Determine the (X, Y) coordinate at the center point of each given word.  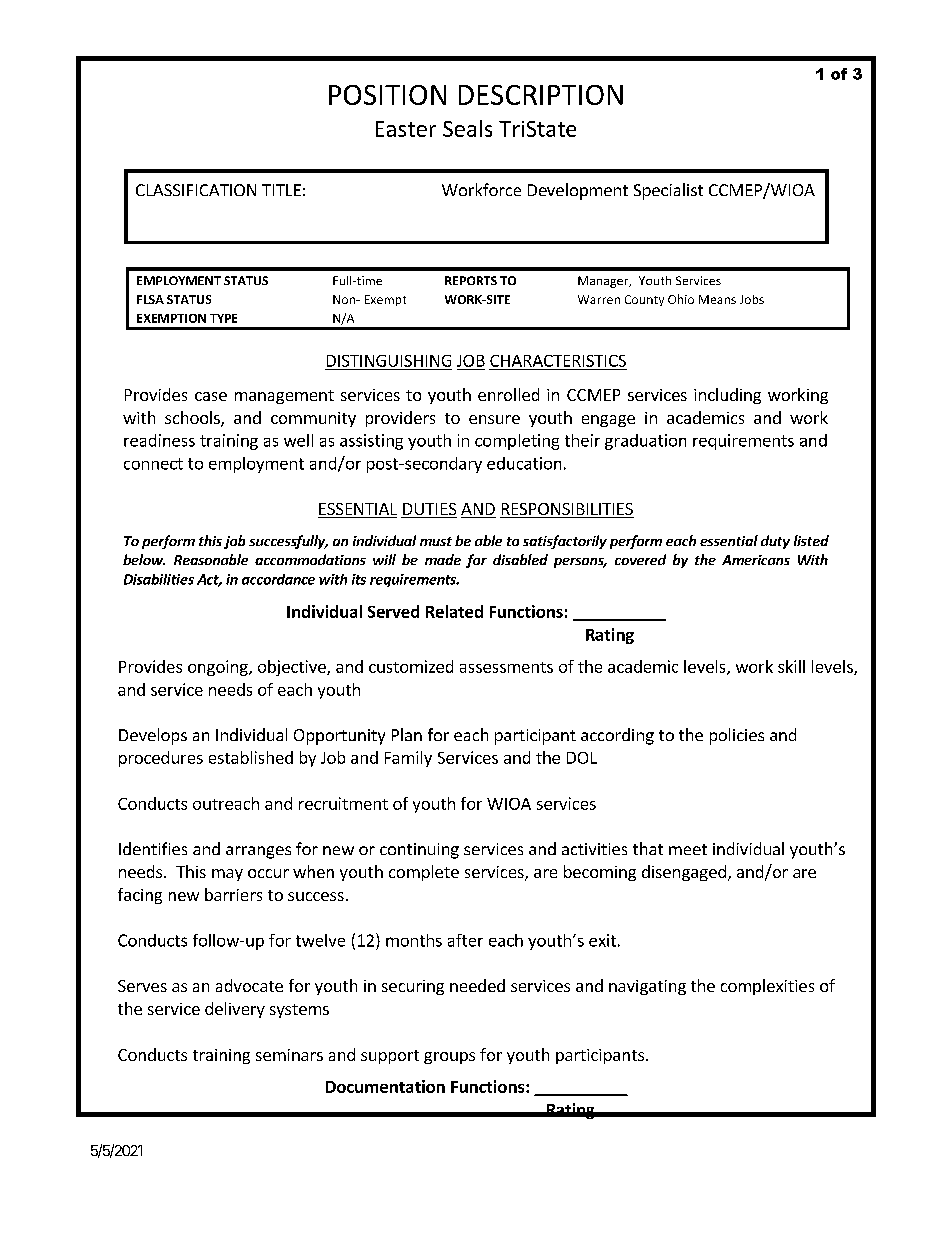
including (727, 396)
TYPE (223, 318)
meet (688, 849)
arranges (258, 852)
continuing (419, 851)
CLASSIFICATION (196, 190)
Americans (756, 560)
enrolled (508, 394)
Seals (467, 128)
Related (454, 611)
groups (449, 1058)
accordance (278, 579)
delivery (235, 1010)
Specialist (668, 191)
